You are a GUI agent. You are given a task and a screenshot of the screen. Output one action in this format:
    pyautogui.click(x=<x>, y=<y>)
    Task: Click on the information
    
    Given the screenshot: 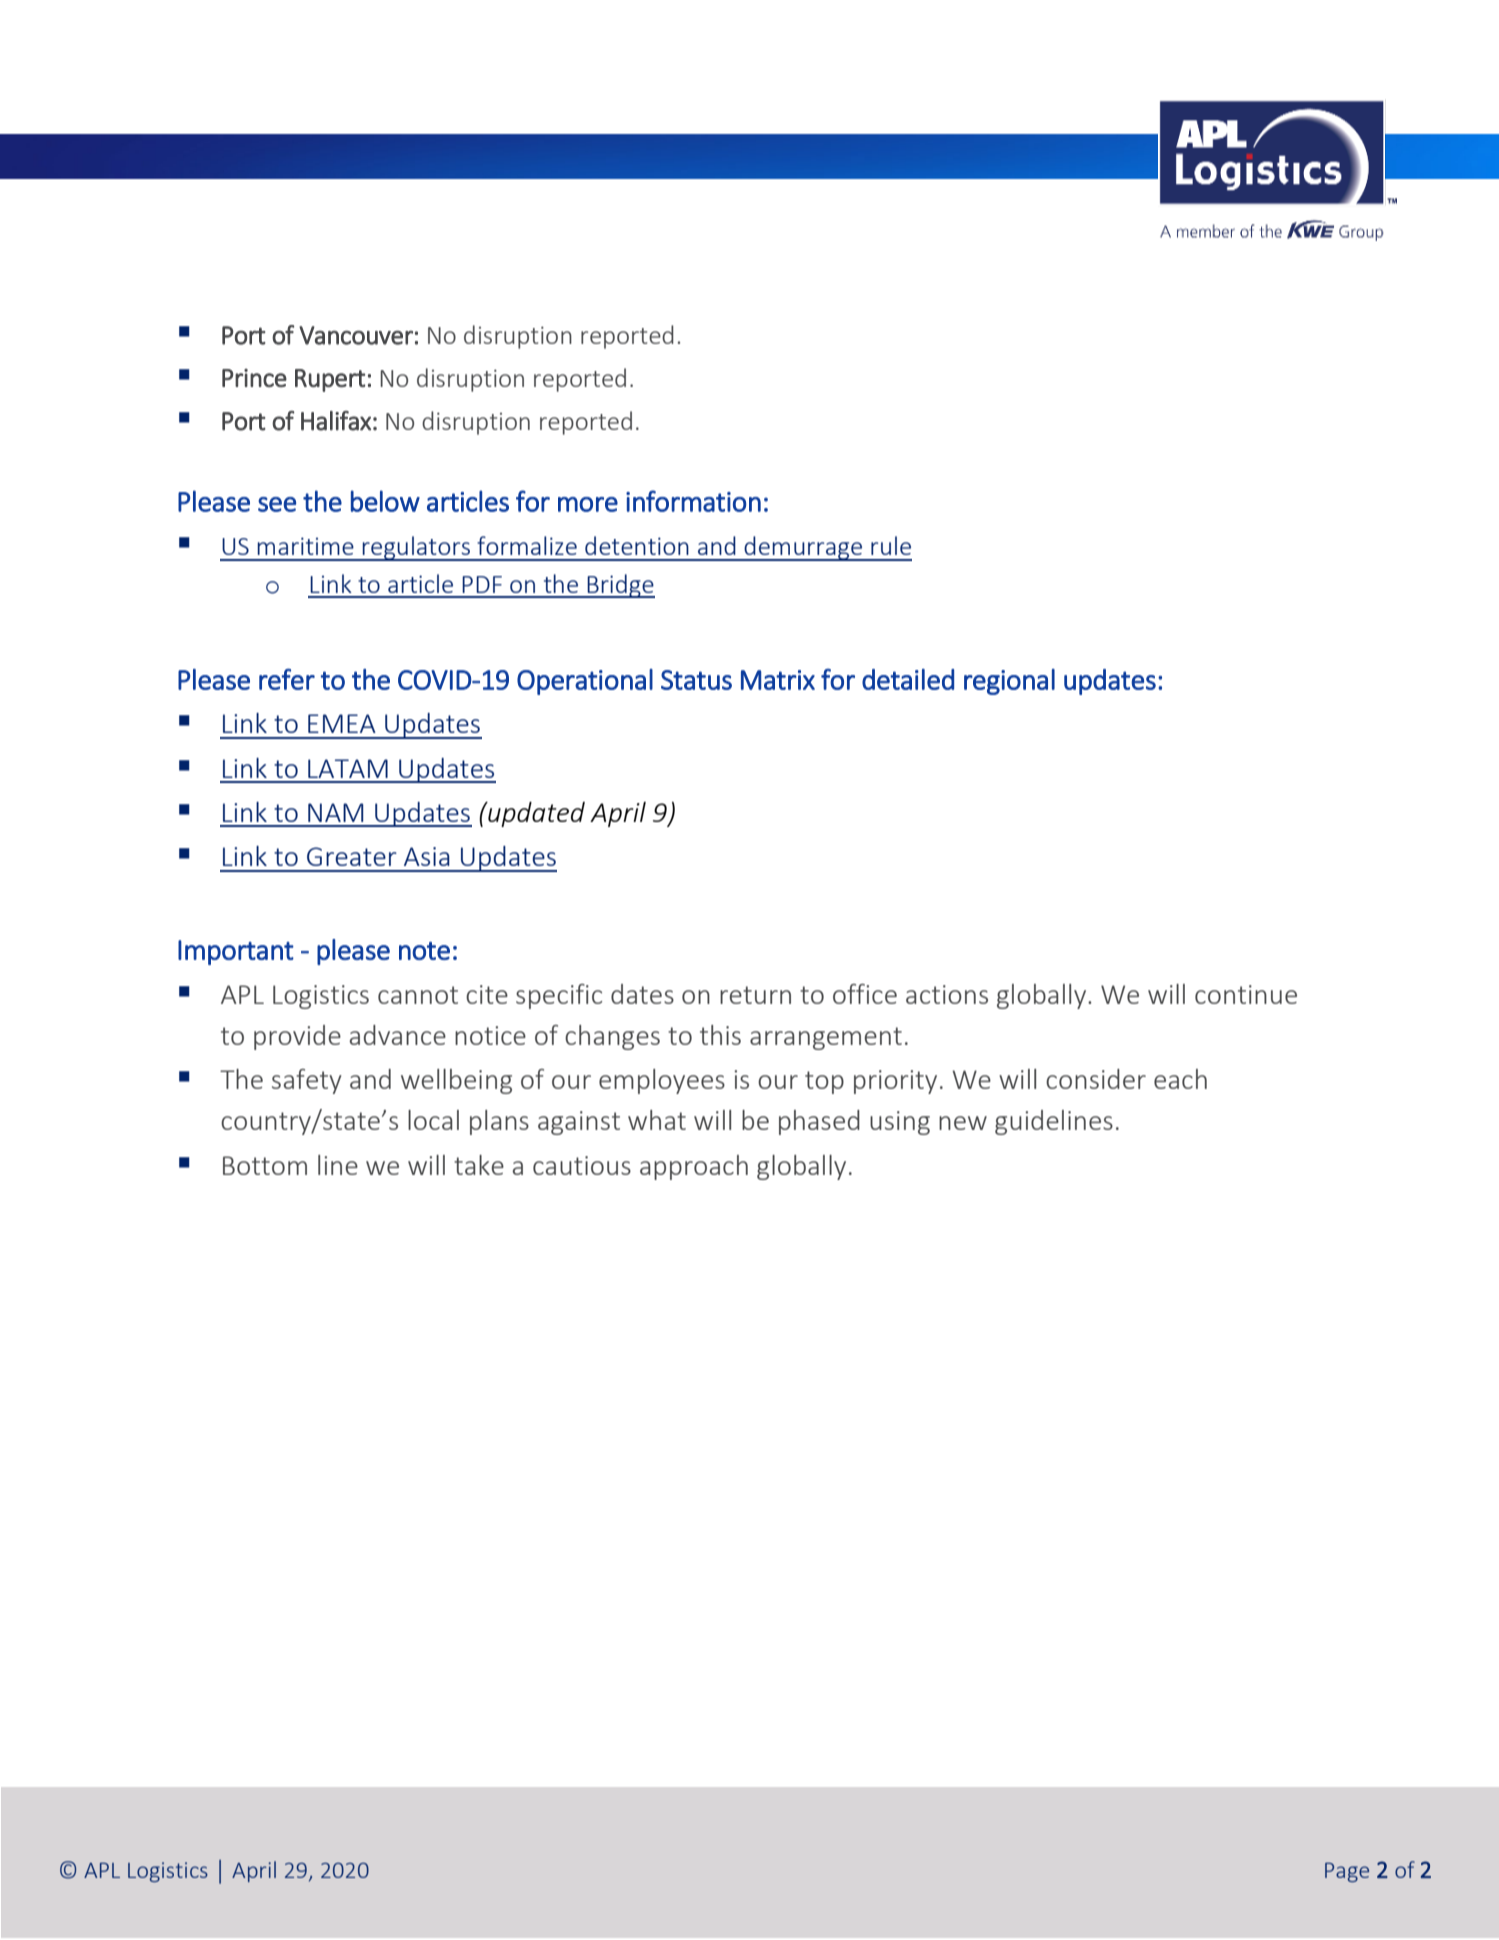 What is the action you would take?
    pyautogui.click(x=693, y=501)
